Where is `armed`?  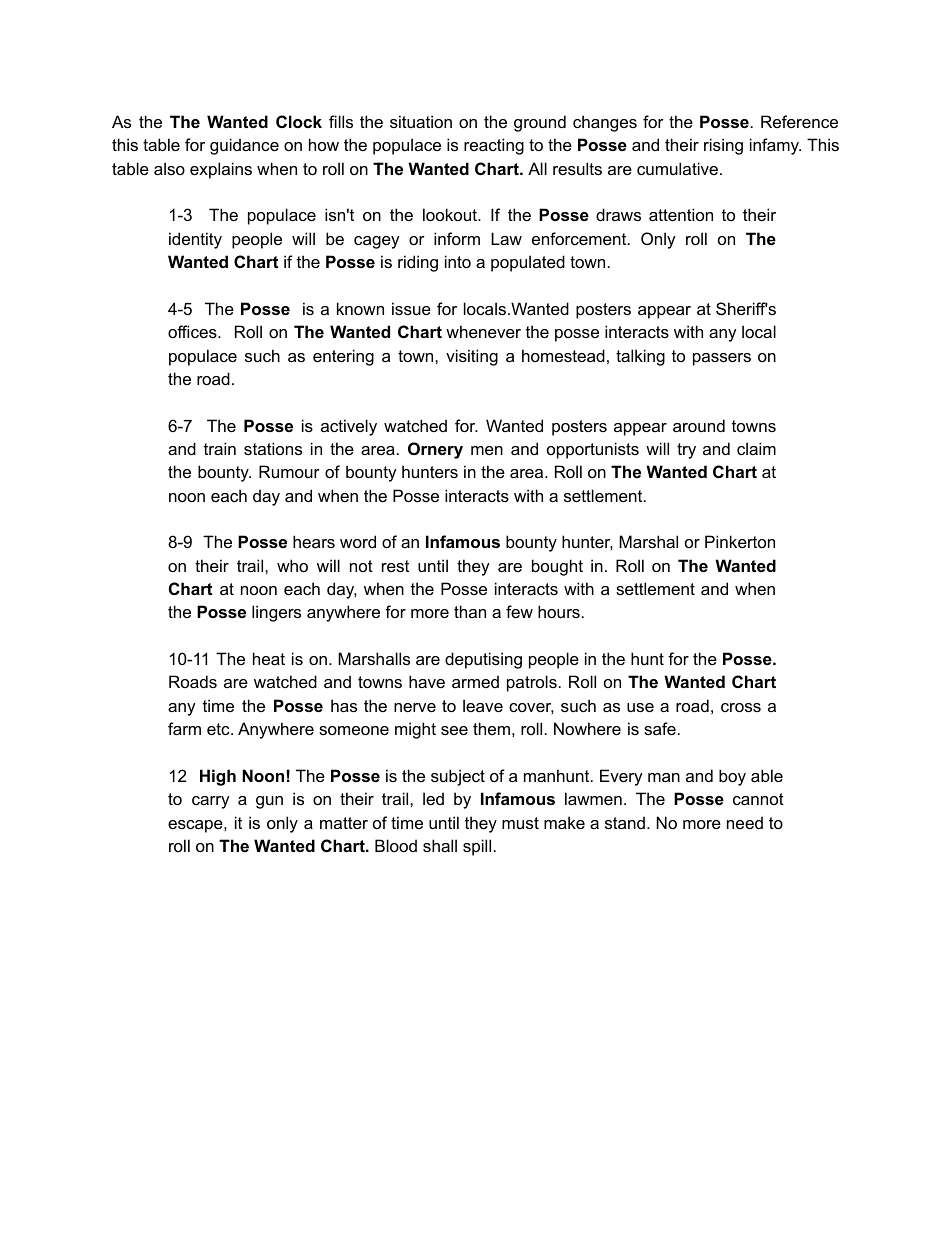 armed is located at coordinates (475, 681).
